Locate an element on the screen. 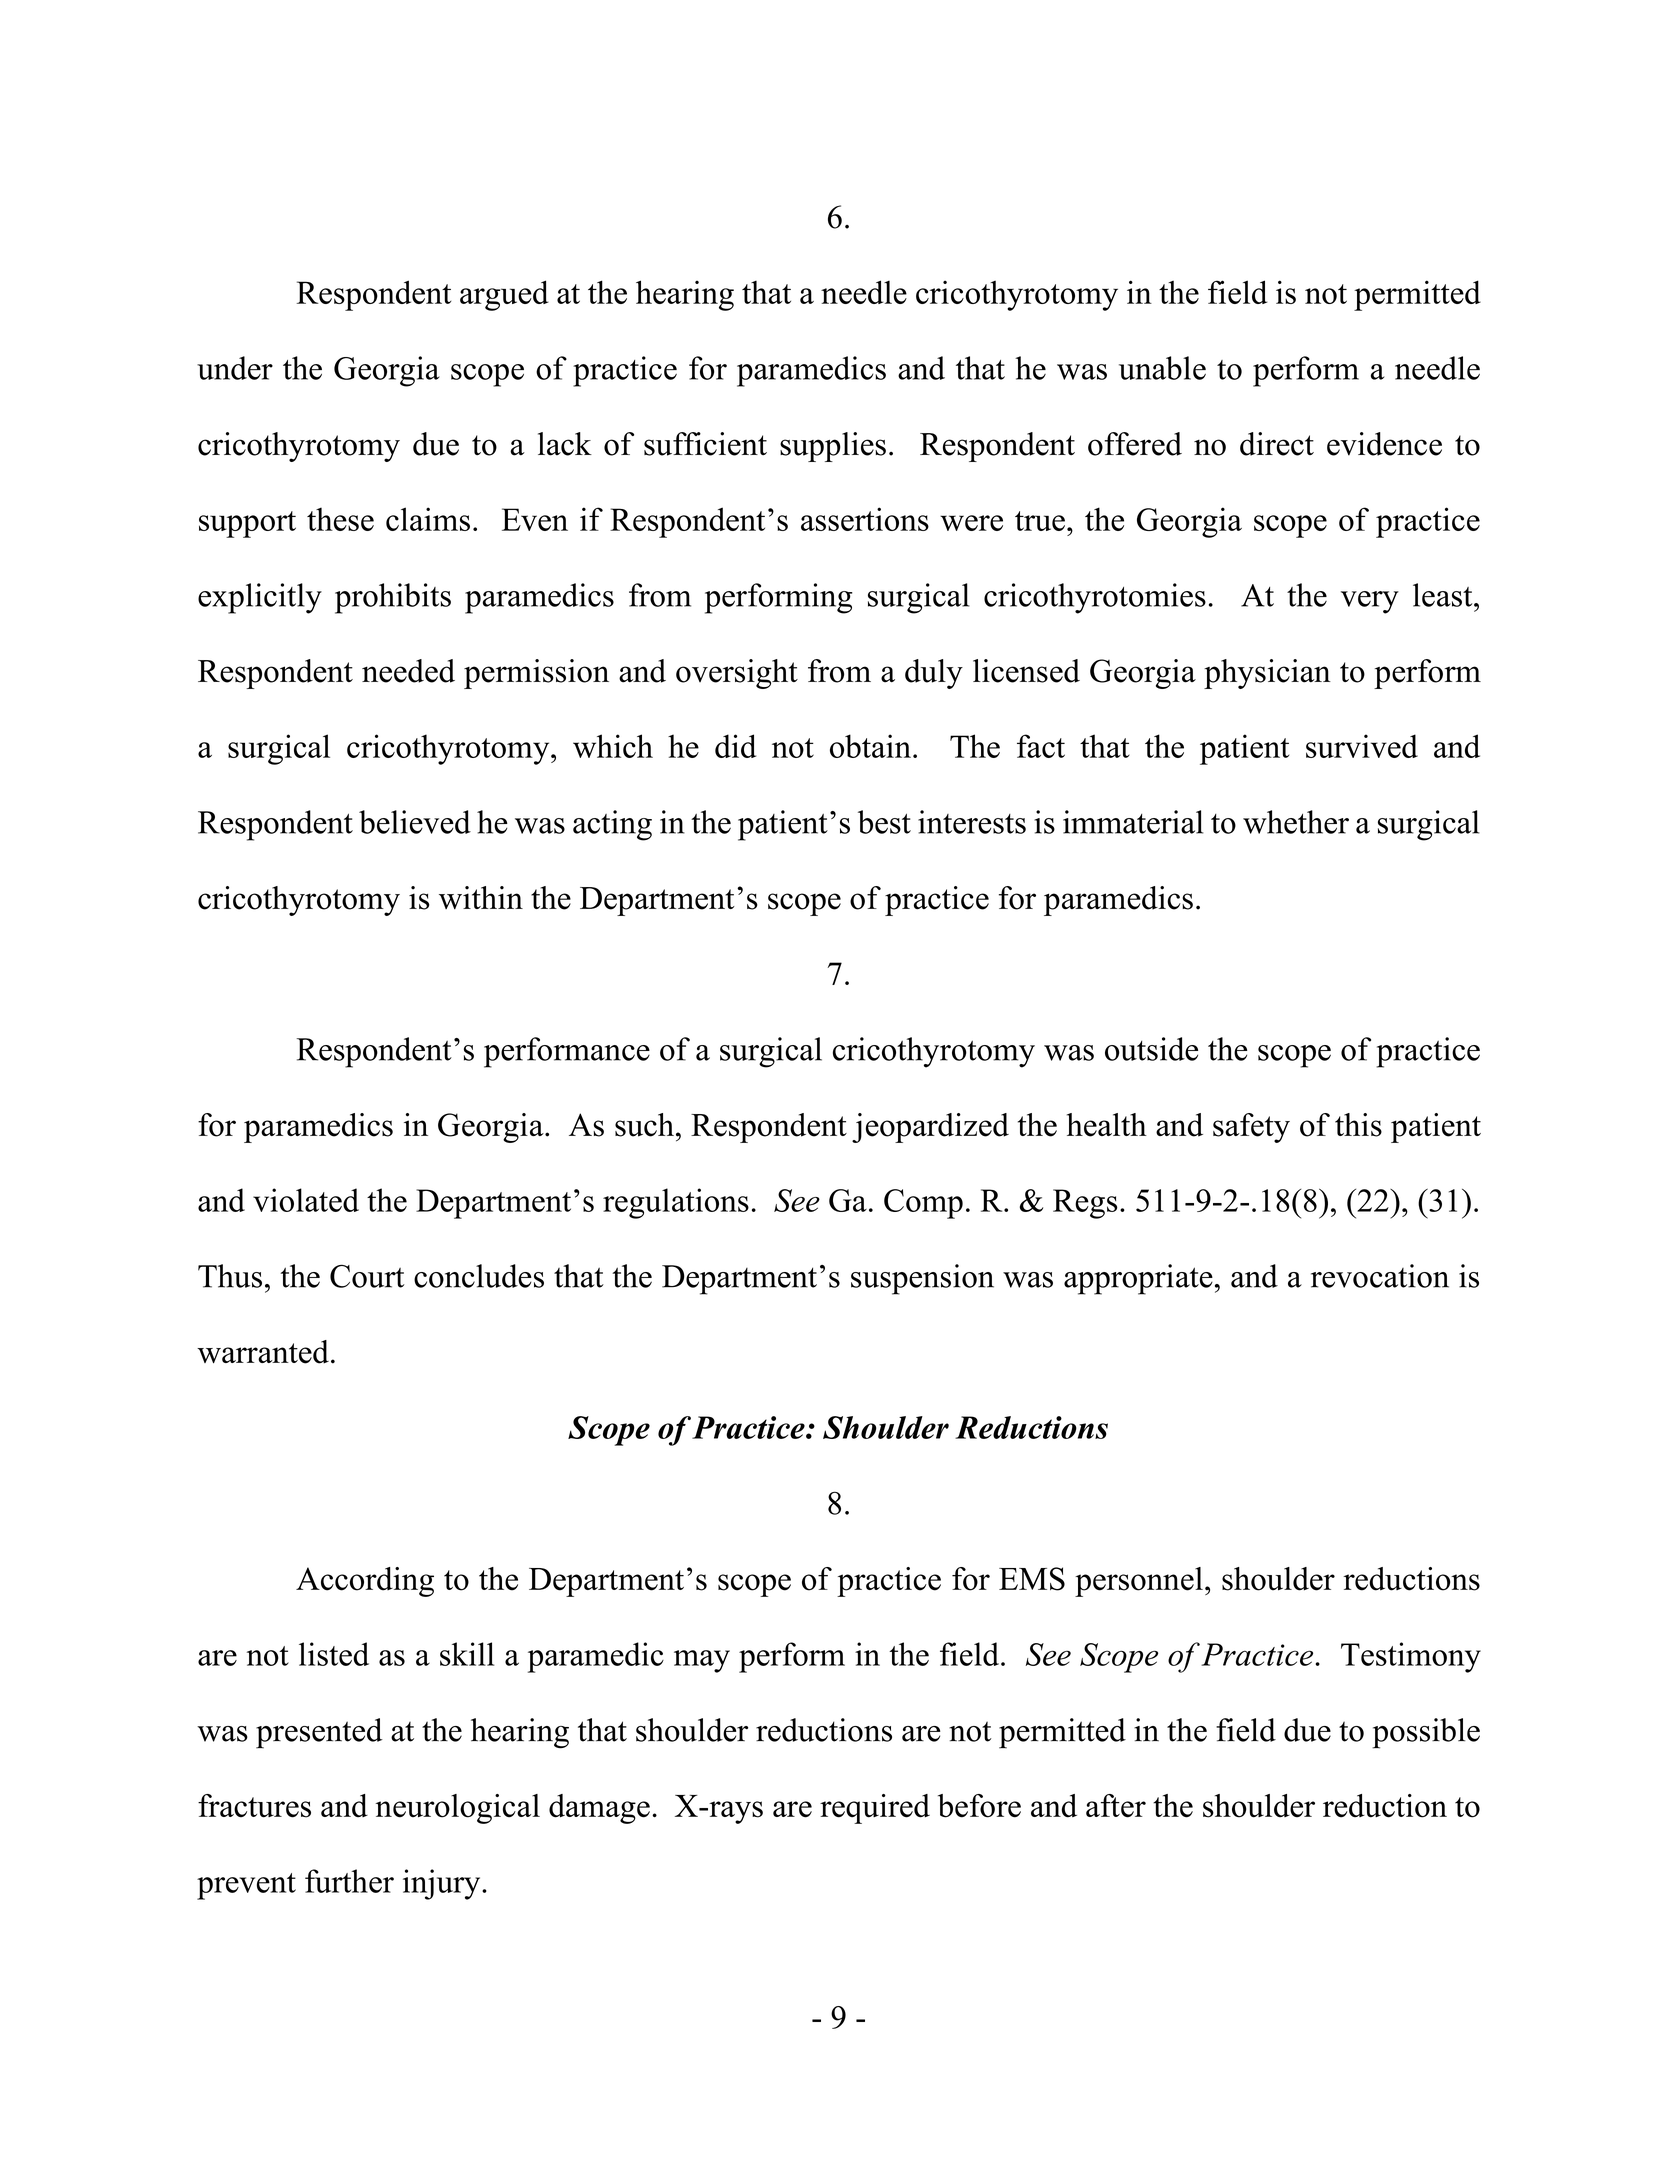 This screenshot has width=1678, height=2171. needed is located at coordinates (408, 671).
